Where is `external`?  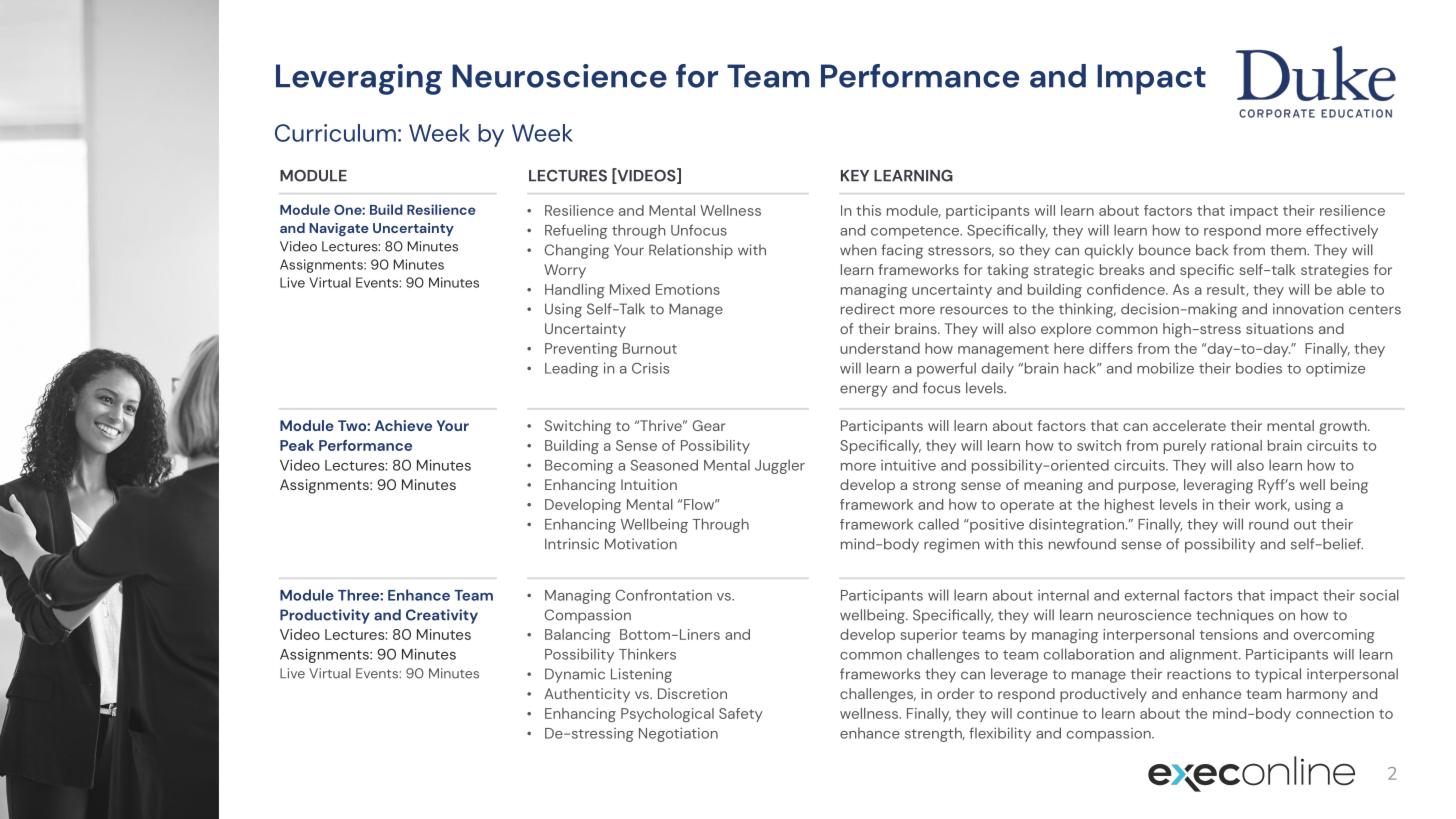
external is located at coordinates (1152, 595).
